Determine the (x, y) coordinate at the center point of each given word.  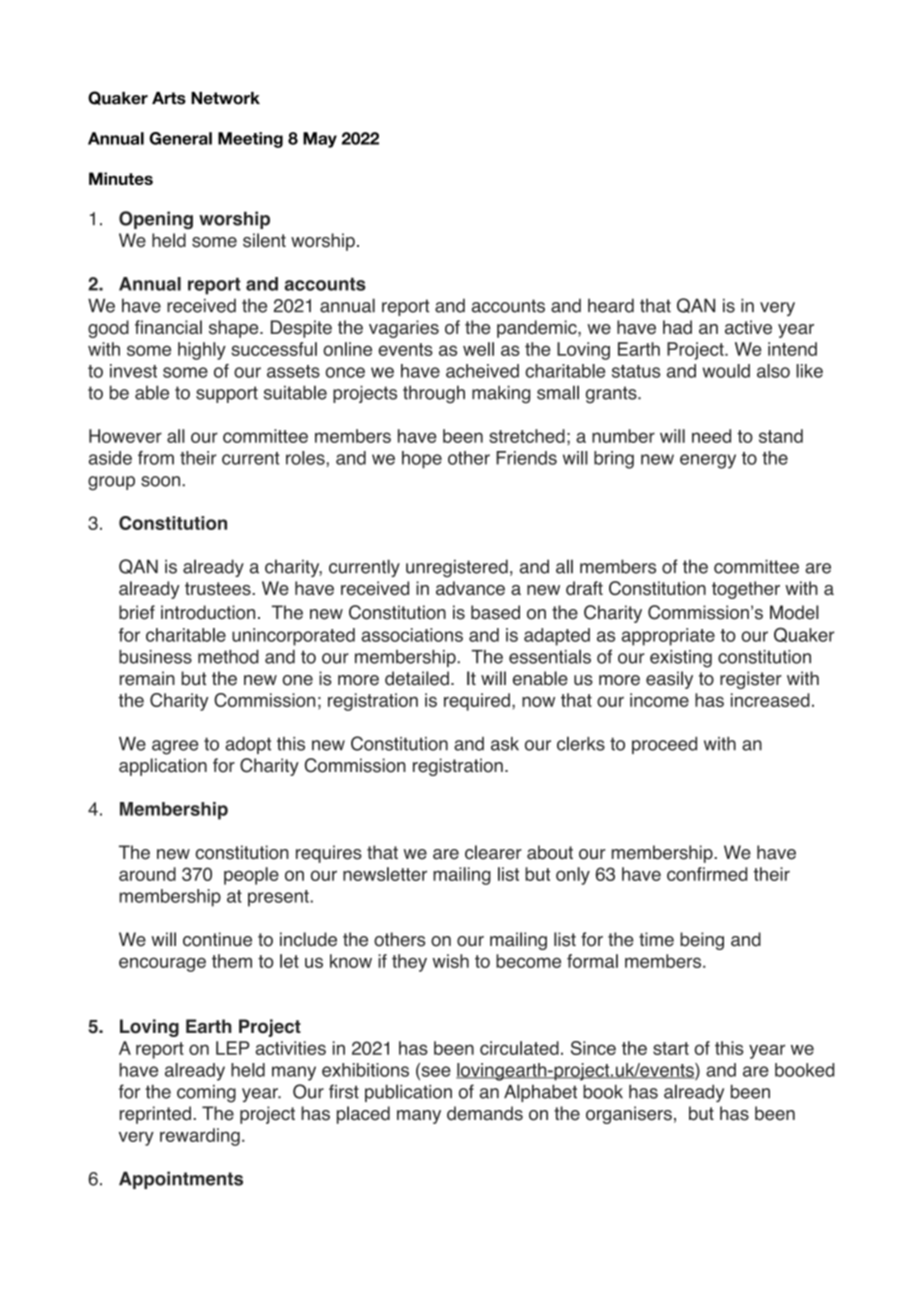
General (180, 138)
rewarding (200, 1137)
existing (681, 659)
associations (412, 635)
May (320, 140)
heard (611, 305)
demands (485, 1113)
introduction (208, 612)
